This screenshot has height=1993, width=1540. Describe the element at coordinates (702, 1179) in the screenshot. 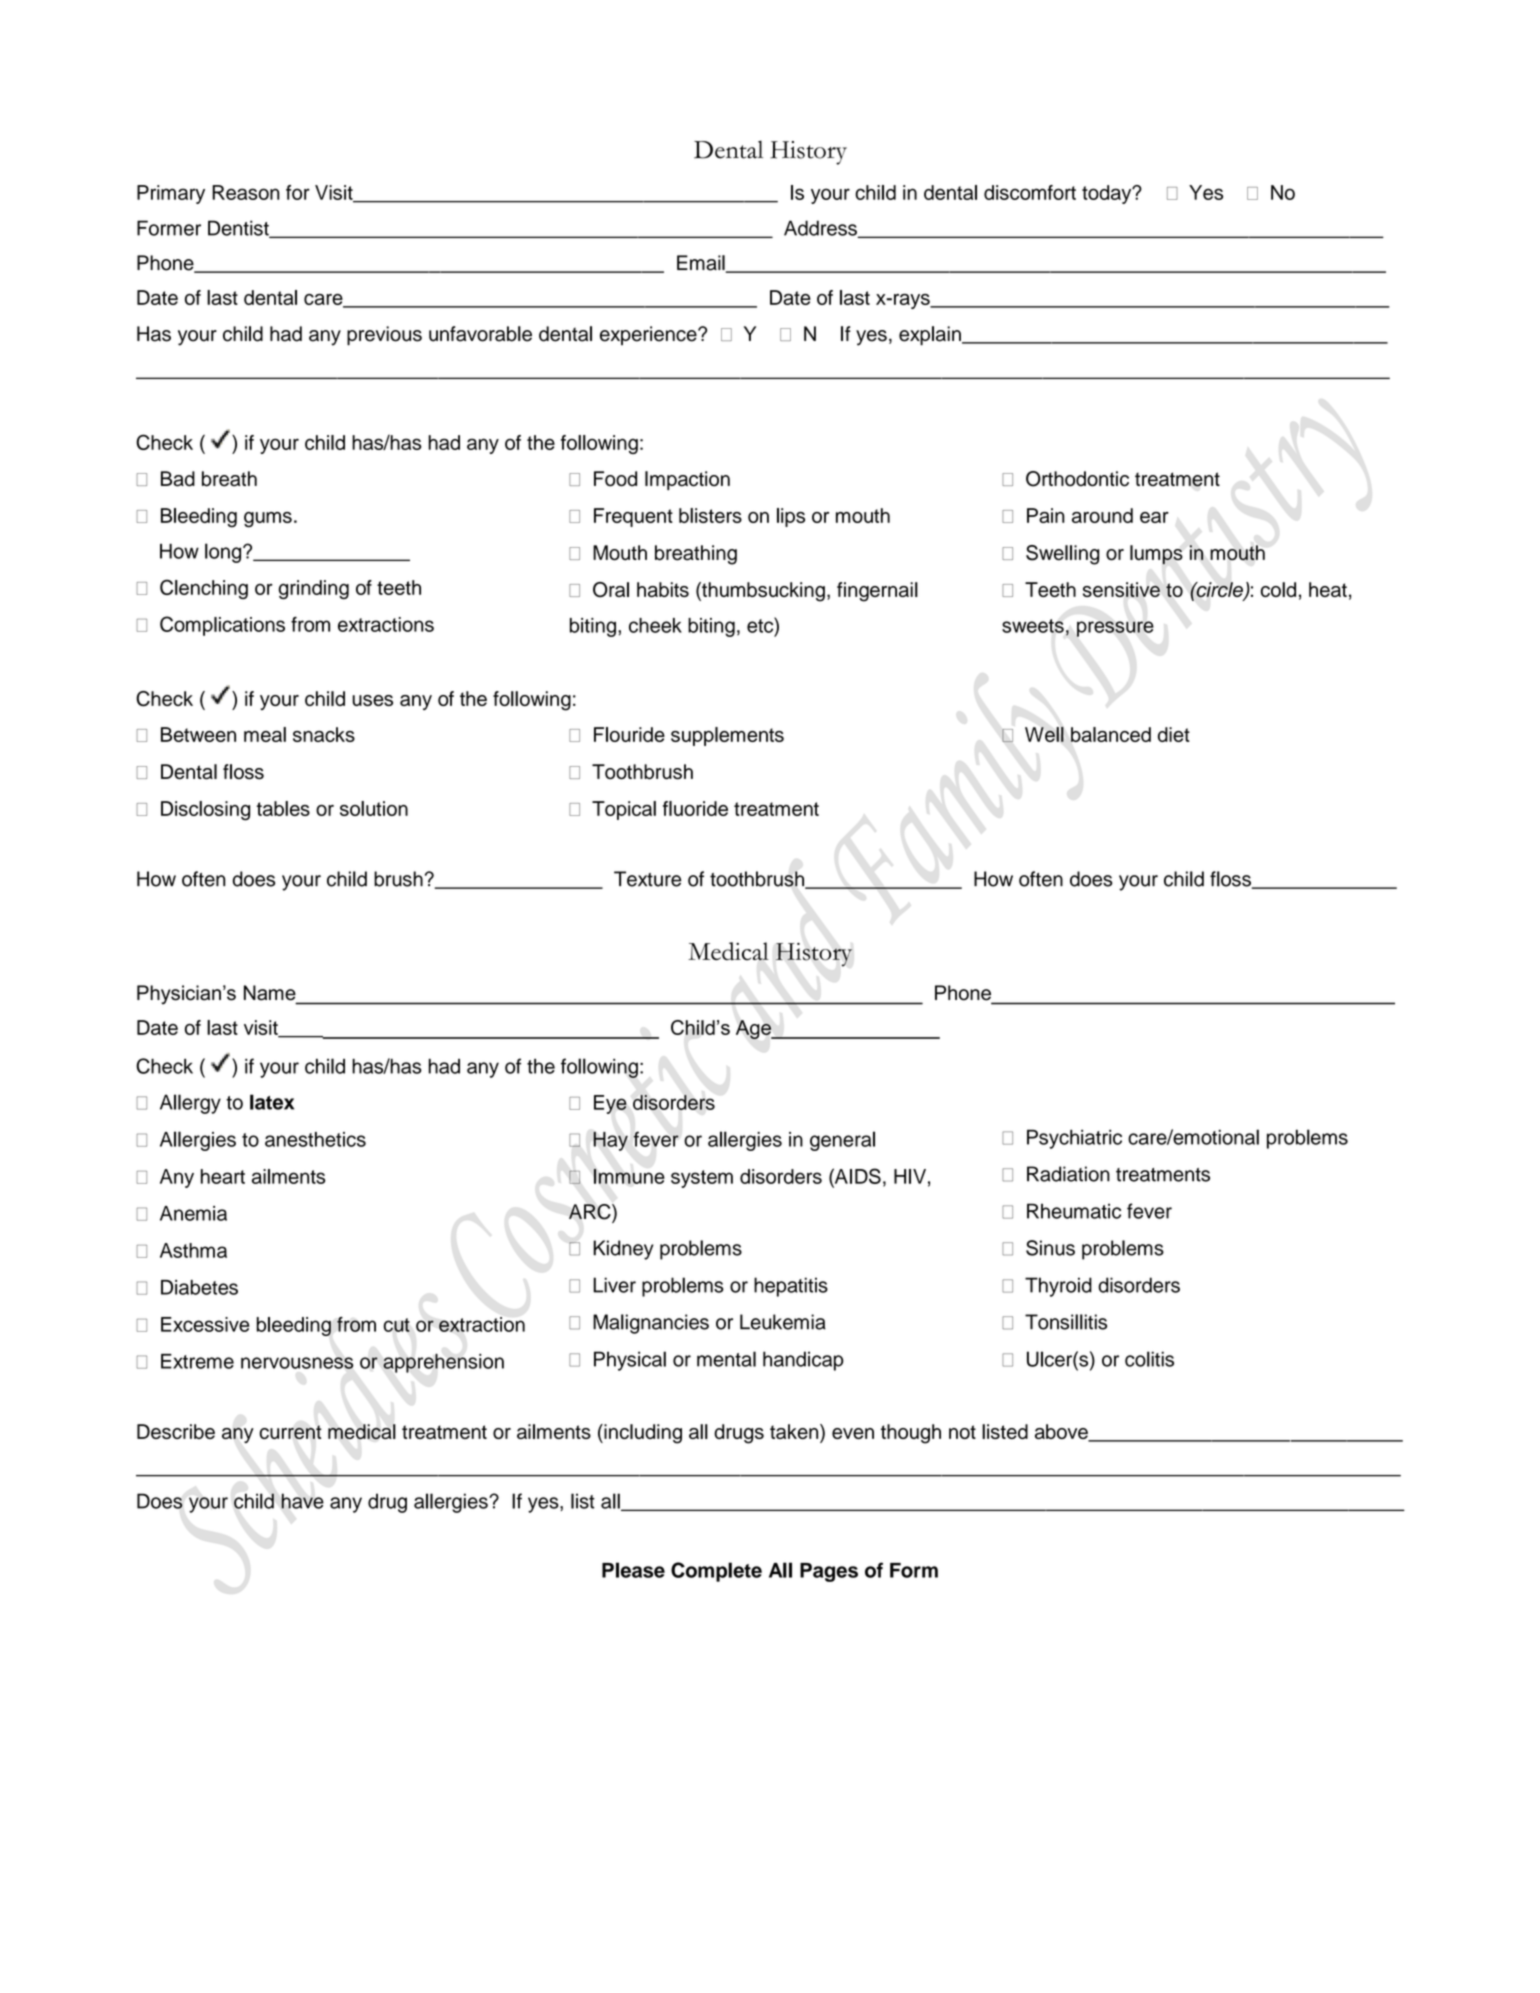

I see `system` at that location.
